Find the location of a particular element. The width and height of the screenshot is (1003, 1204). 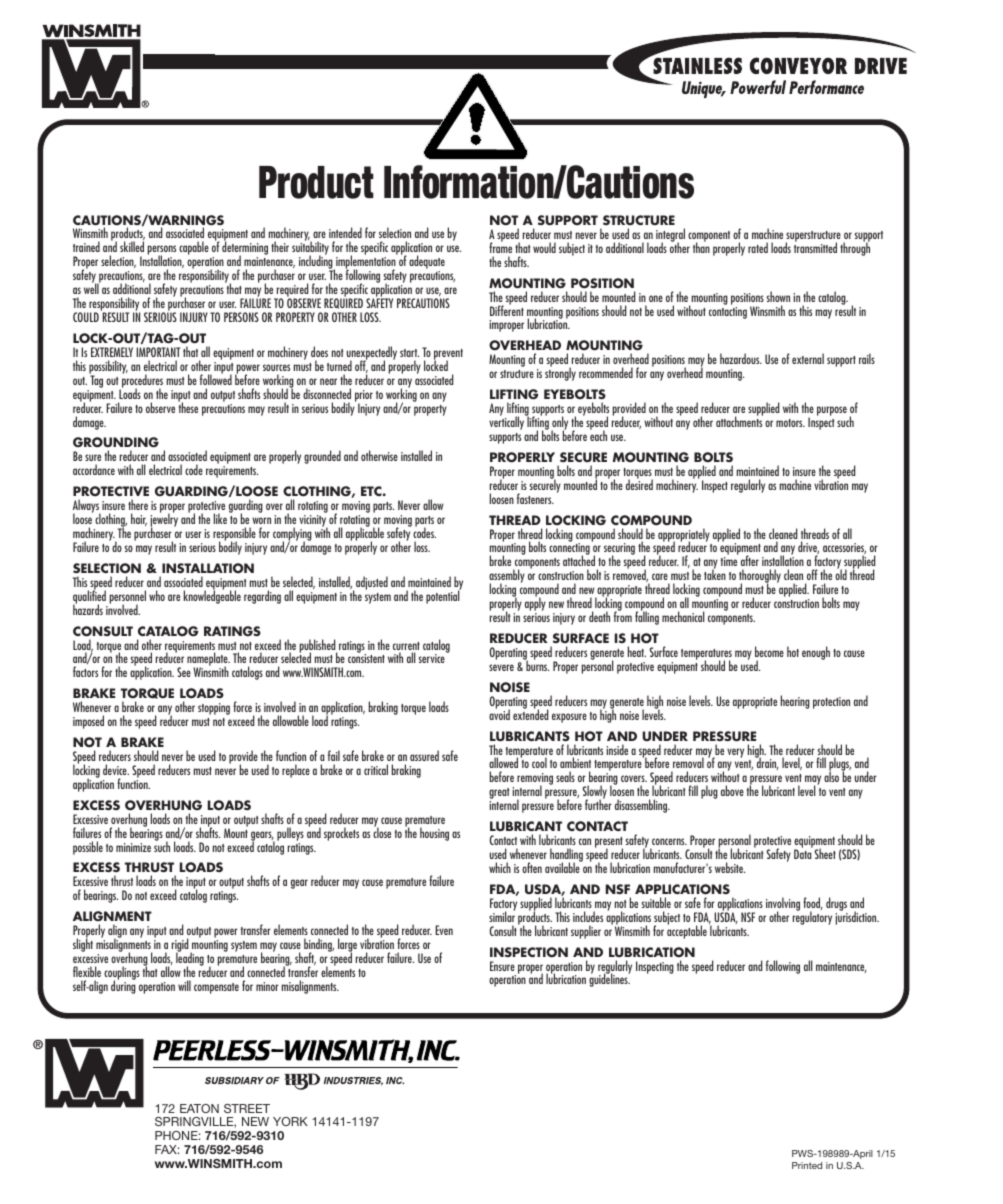

stopping is located at coordinates (214, 709).
